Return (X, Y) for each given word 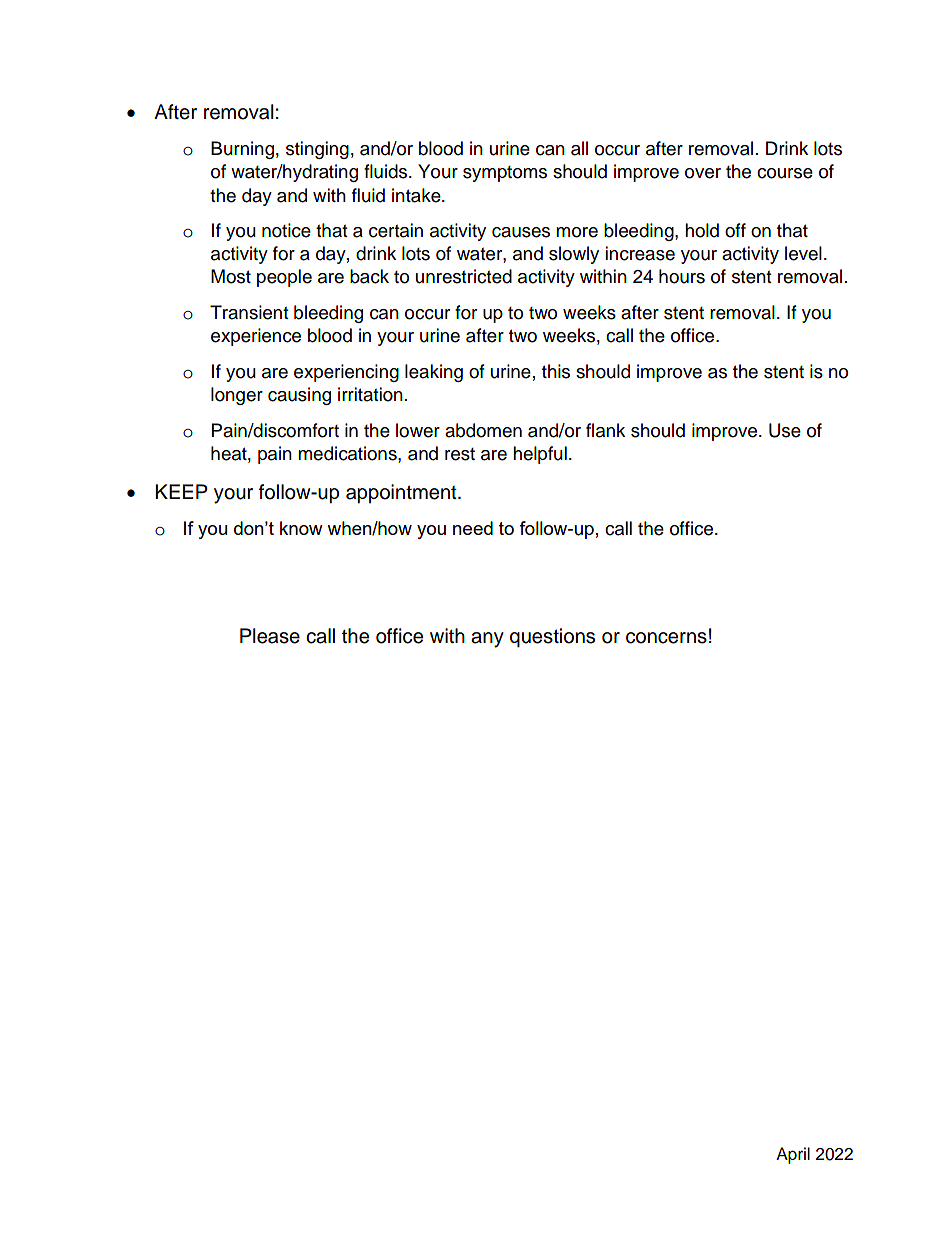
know (301, 528)
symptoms (505, 174)
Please (270, 636)
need (473, 528)
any (487, 640)
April (793, 1155)
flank (605, 430)
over (703, 173)
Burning (242, 150)
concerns (666, 638)
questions (552, 637)
